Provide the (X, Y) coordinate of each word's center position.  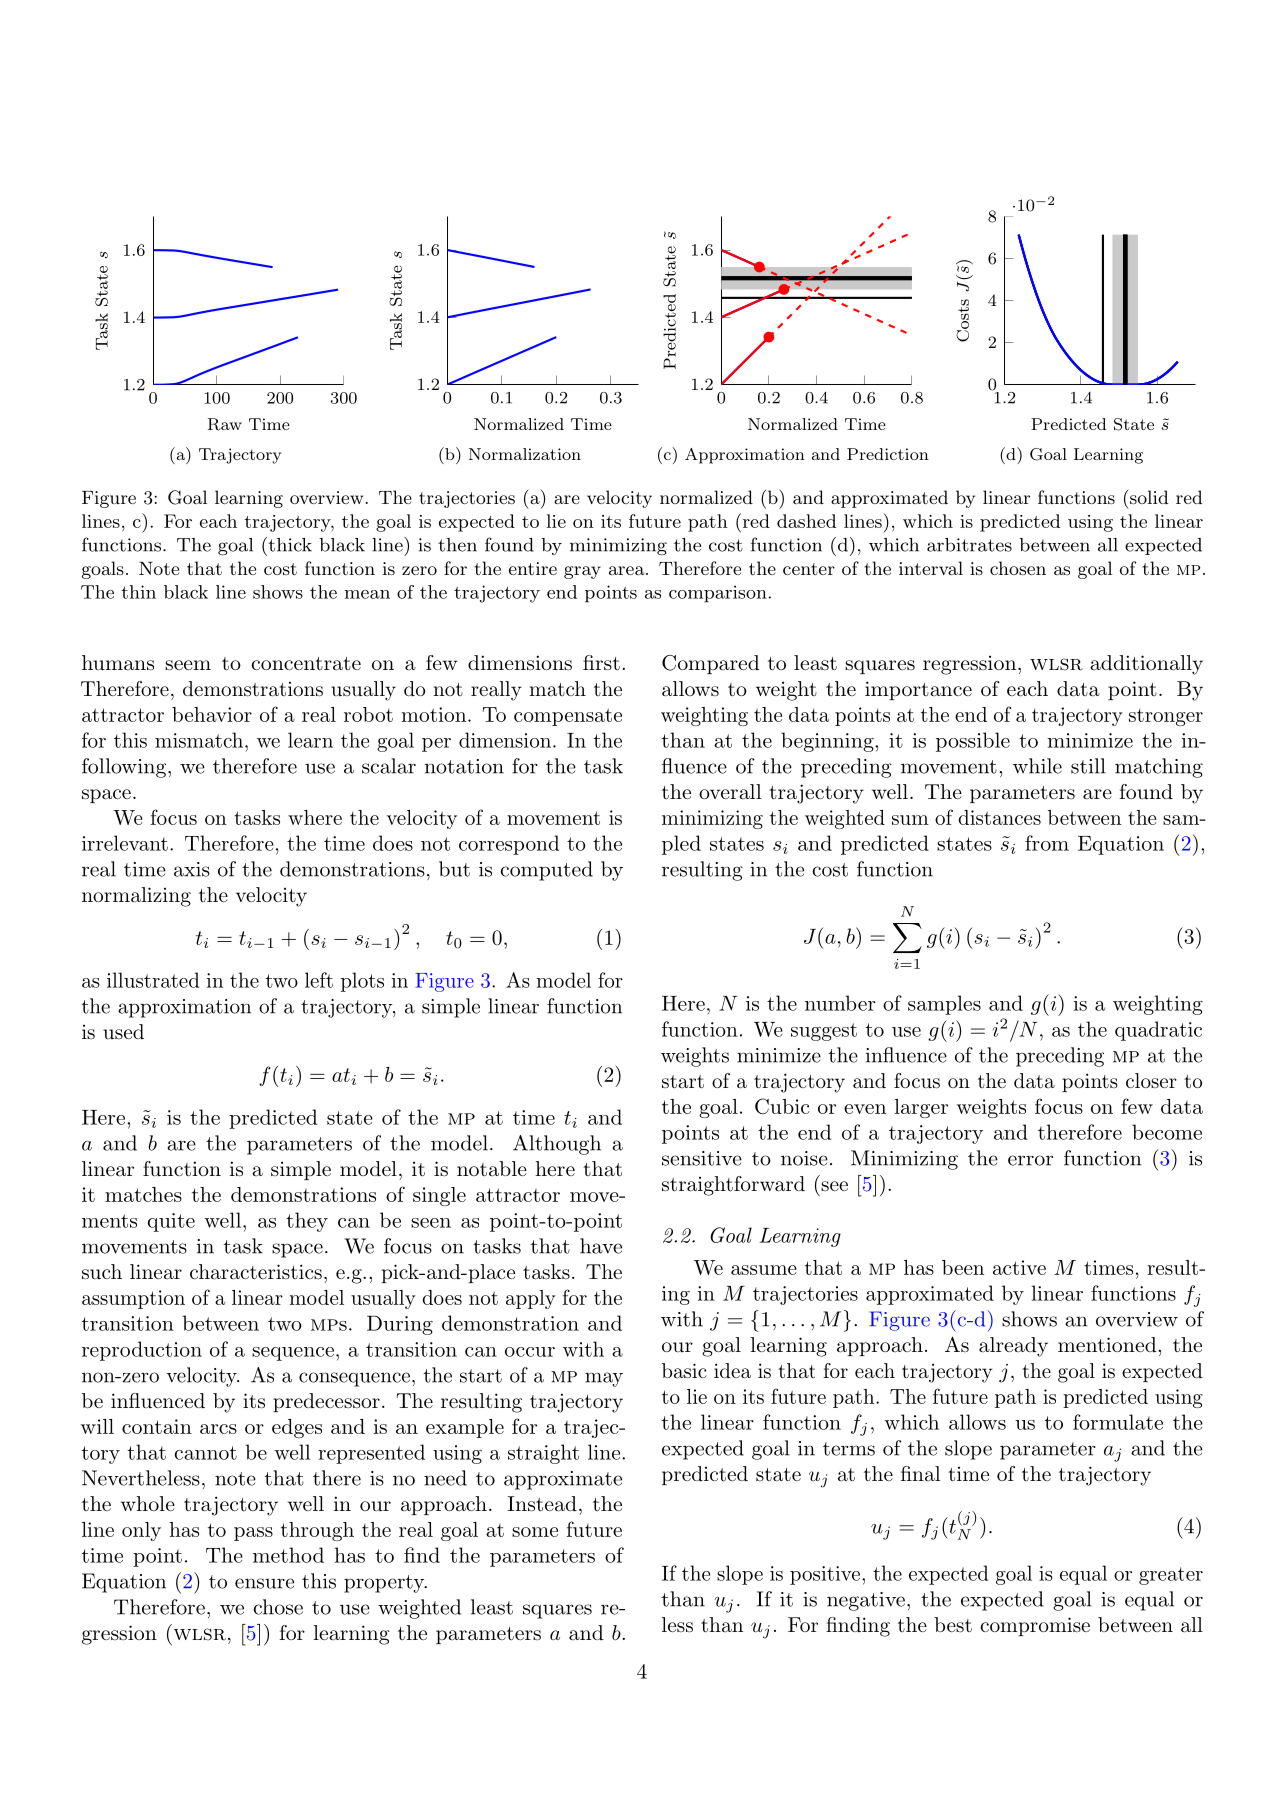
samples (944, 1005)
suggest (824, 1032)
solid (1149, 497)
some (535, 1532)
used (123, 1032)
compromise (1035, 1626)
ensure (264, 1583)
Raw (225, 424)
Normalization (525, 454)
